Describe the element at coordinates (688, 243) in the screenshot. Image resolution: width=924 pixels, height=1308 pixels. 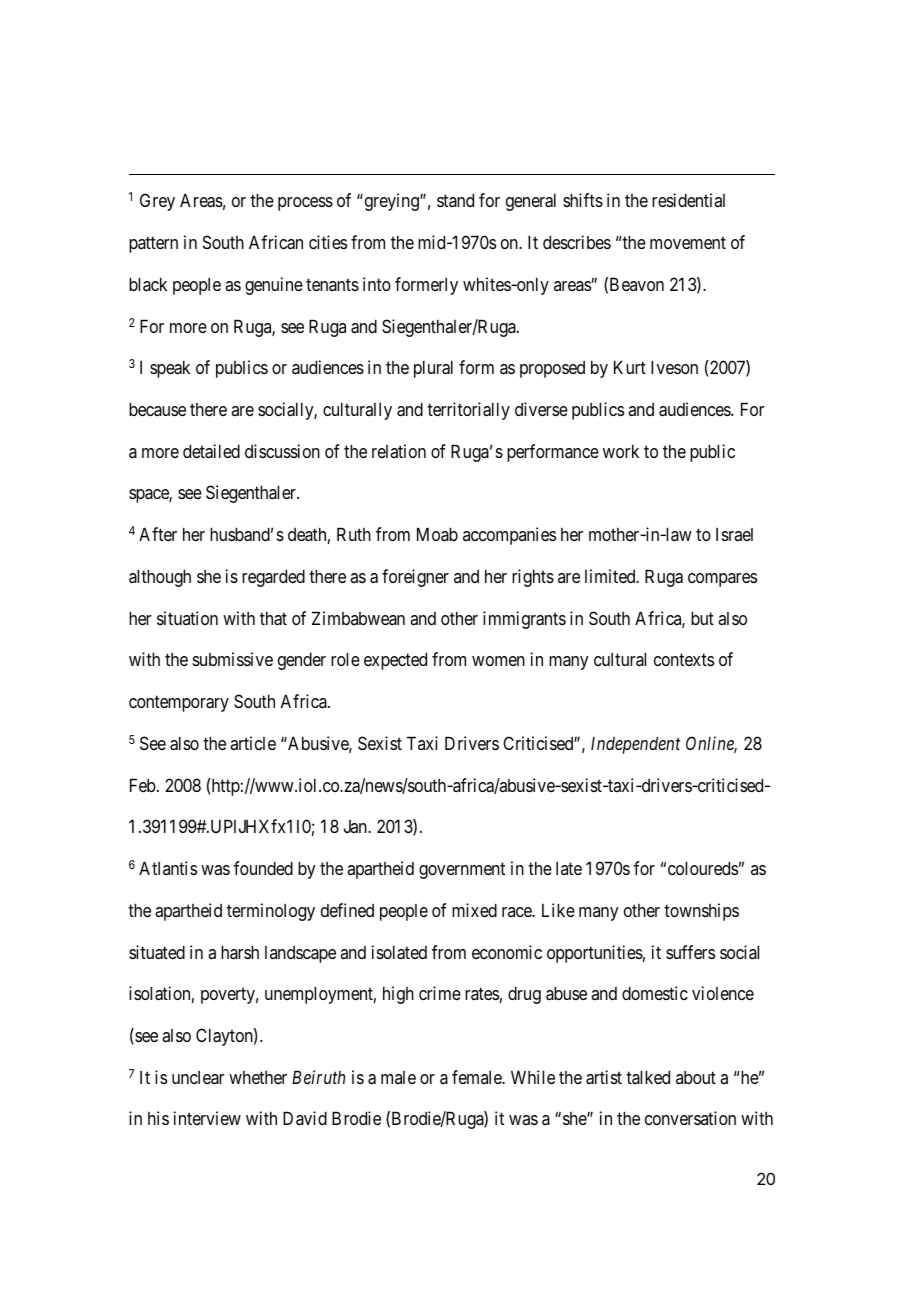
I see `movement` at that location.
